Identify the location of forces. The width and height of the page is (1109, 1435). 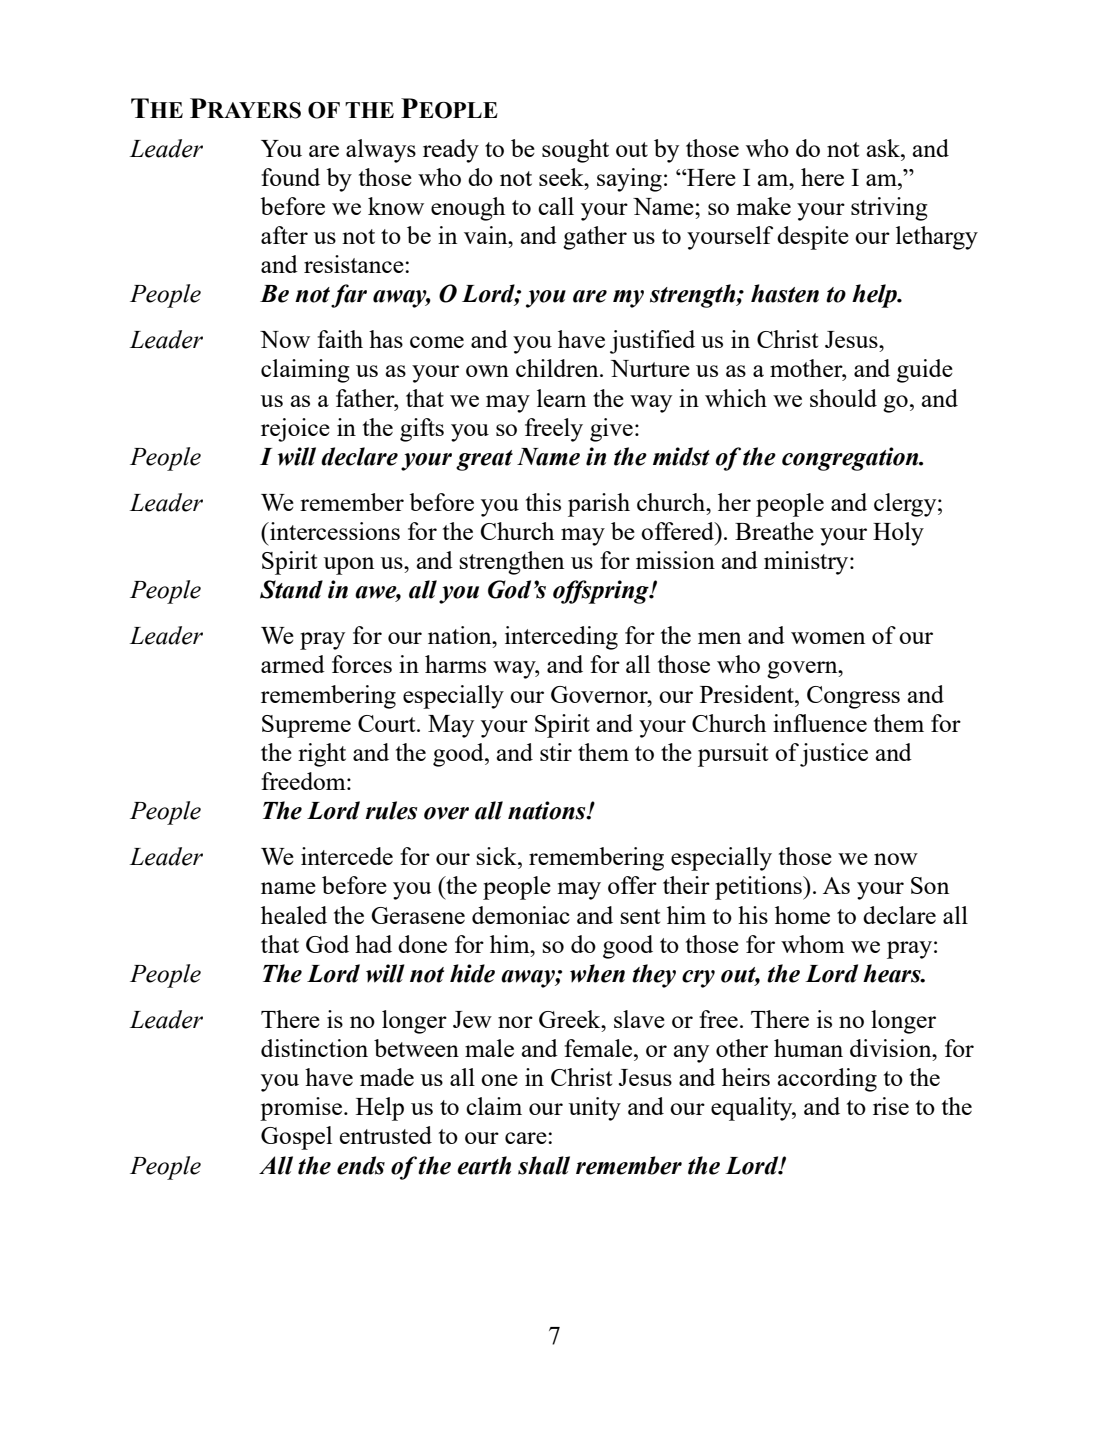
(362, 664).
